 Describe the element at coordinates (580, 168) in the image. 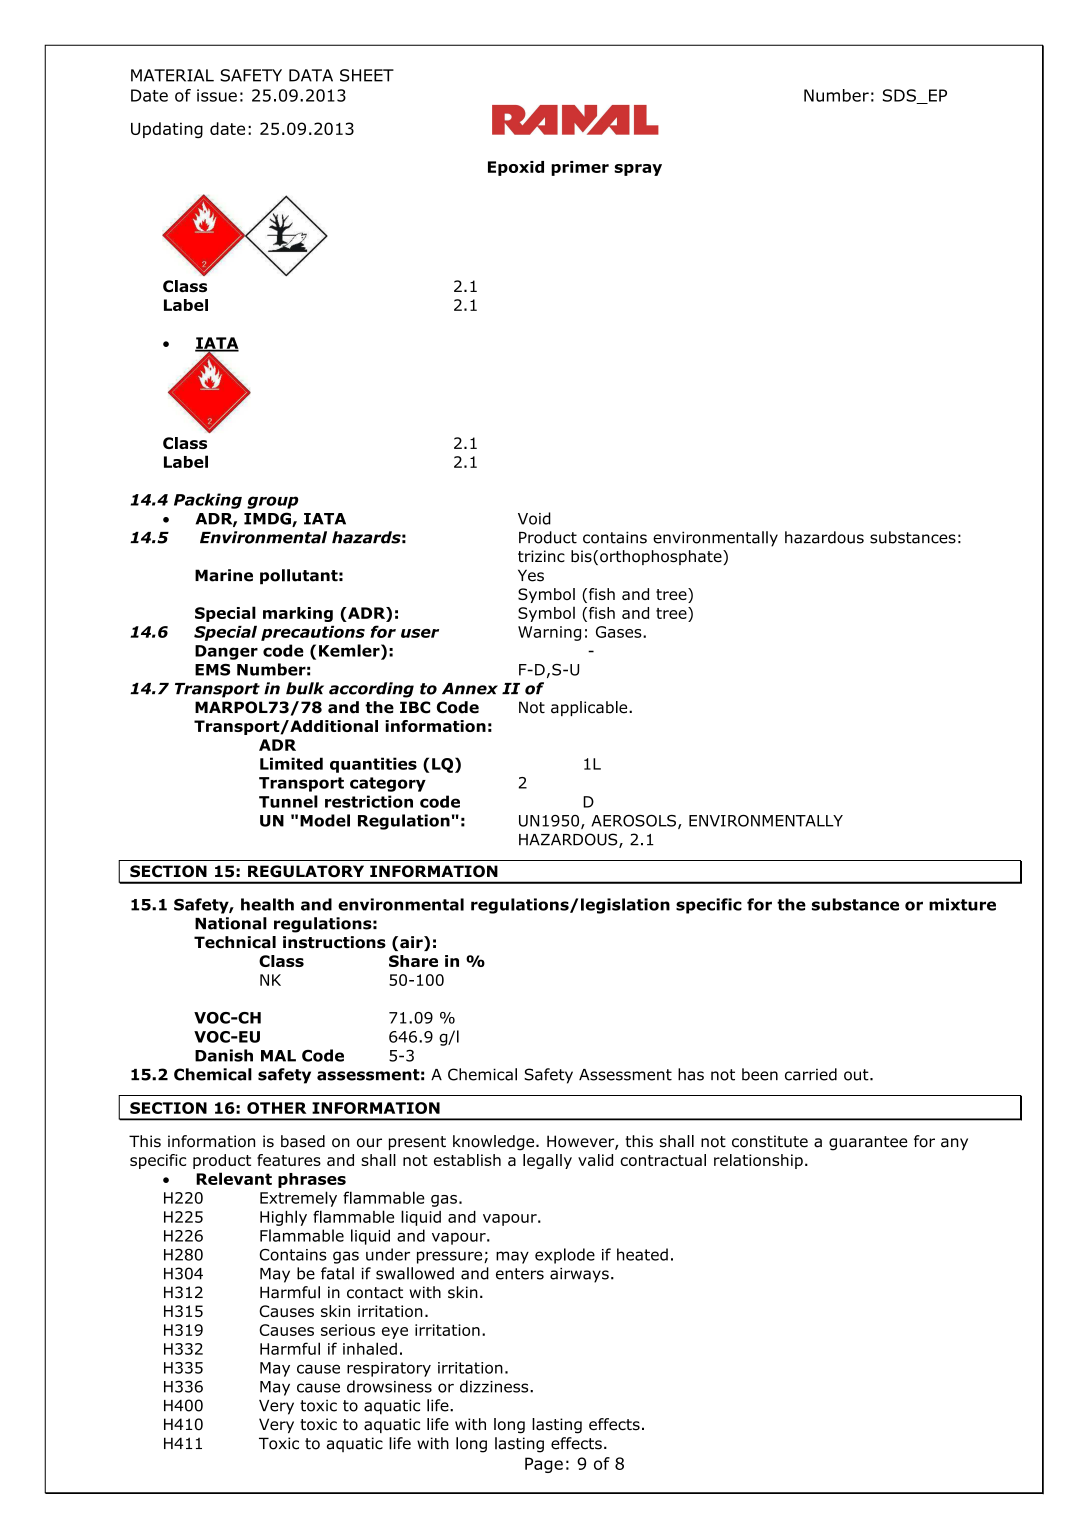

I see `primer` at that location.
